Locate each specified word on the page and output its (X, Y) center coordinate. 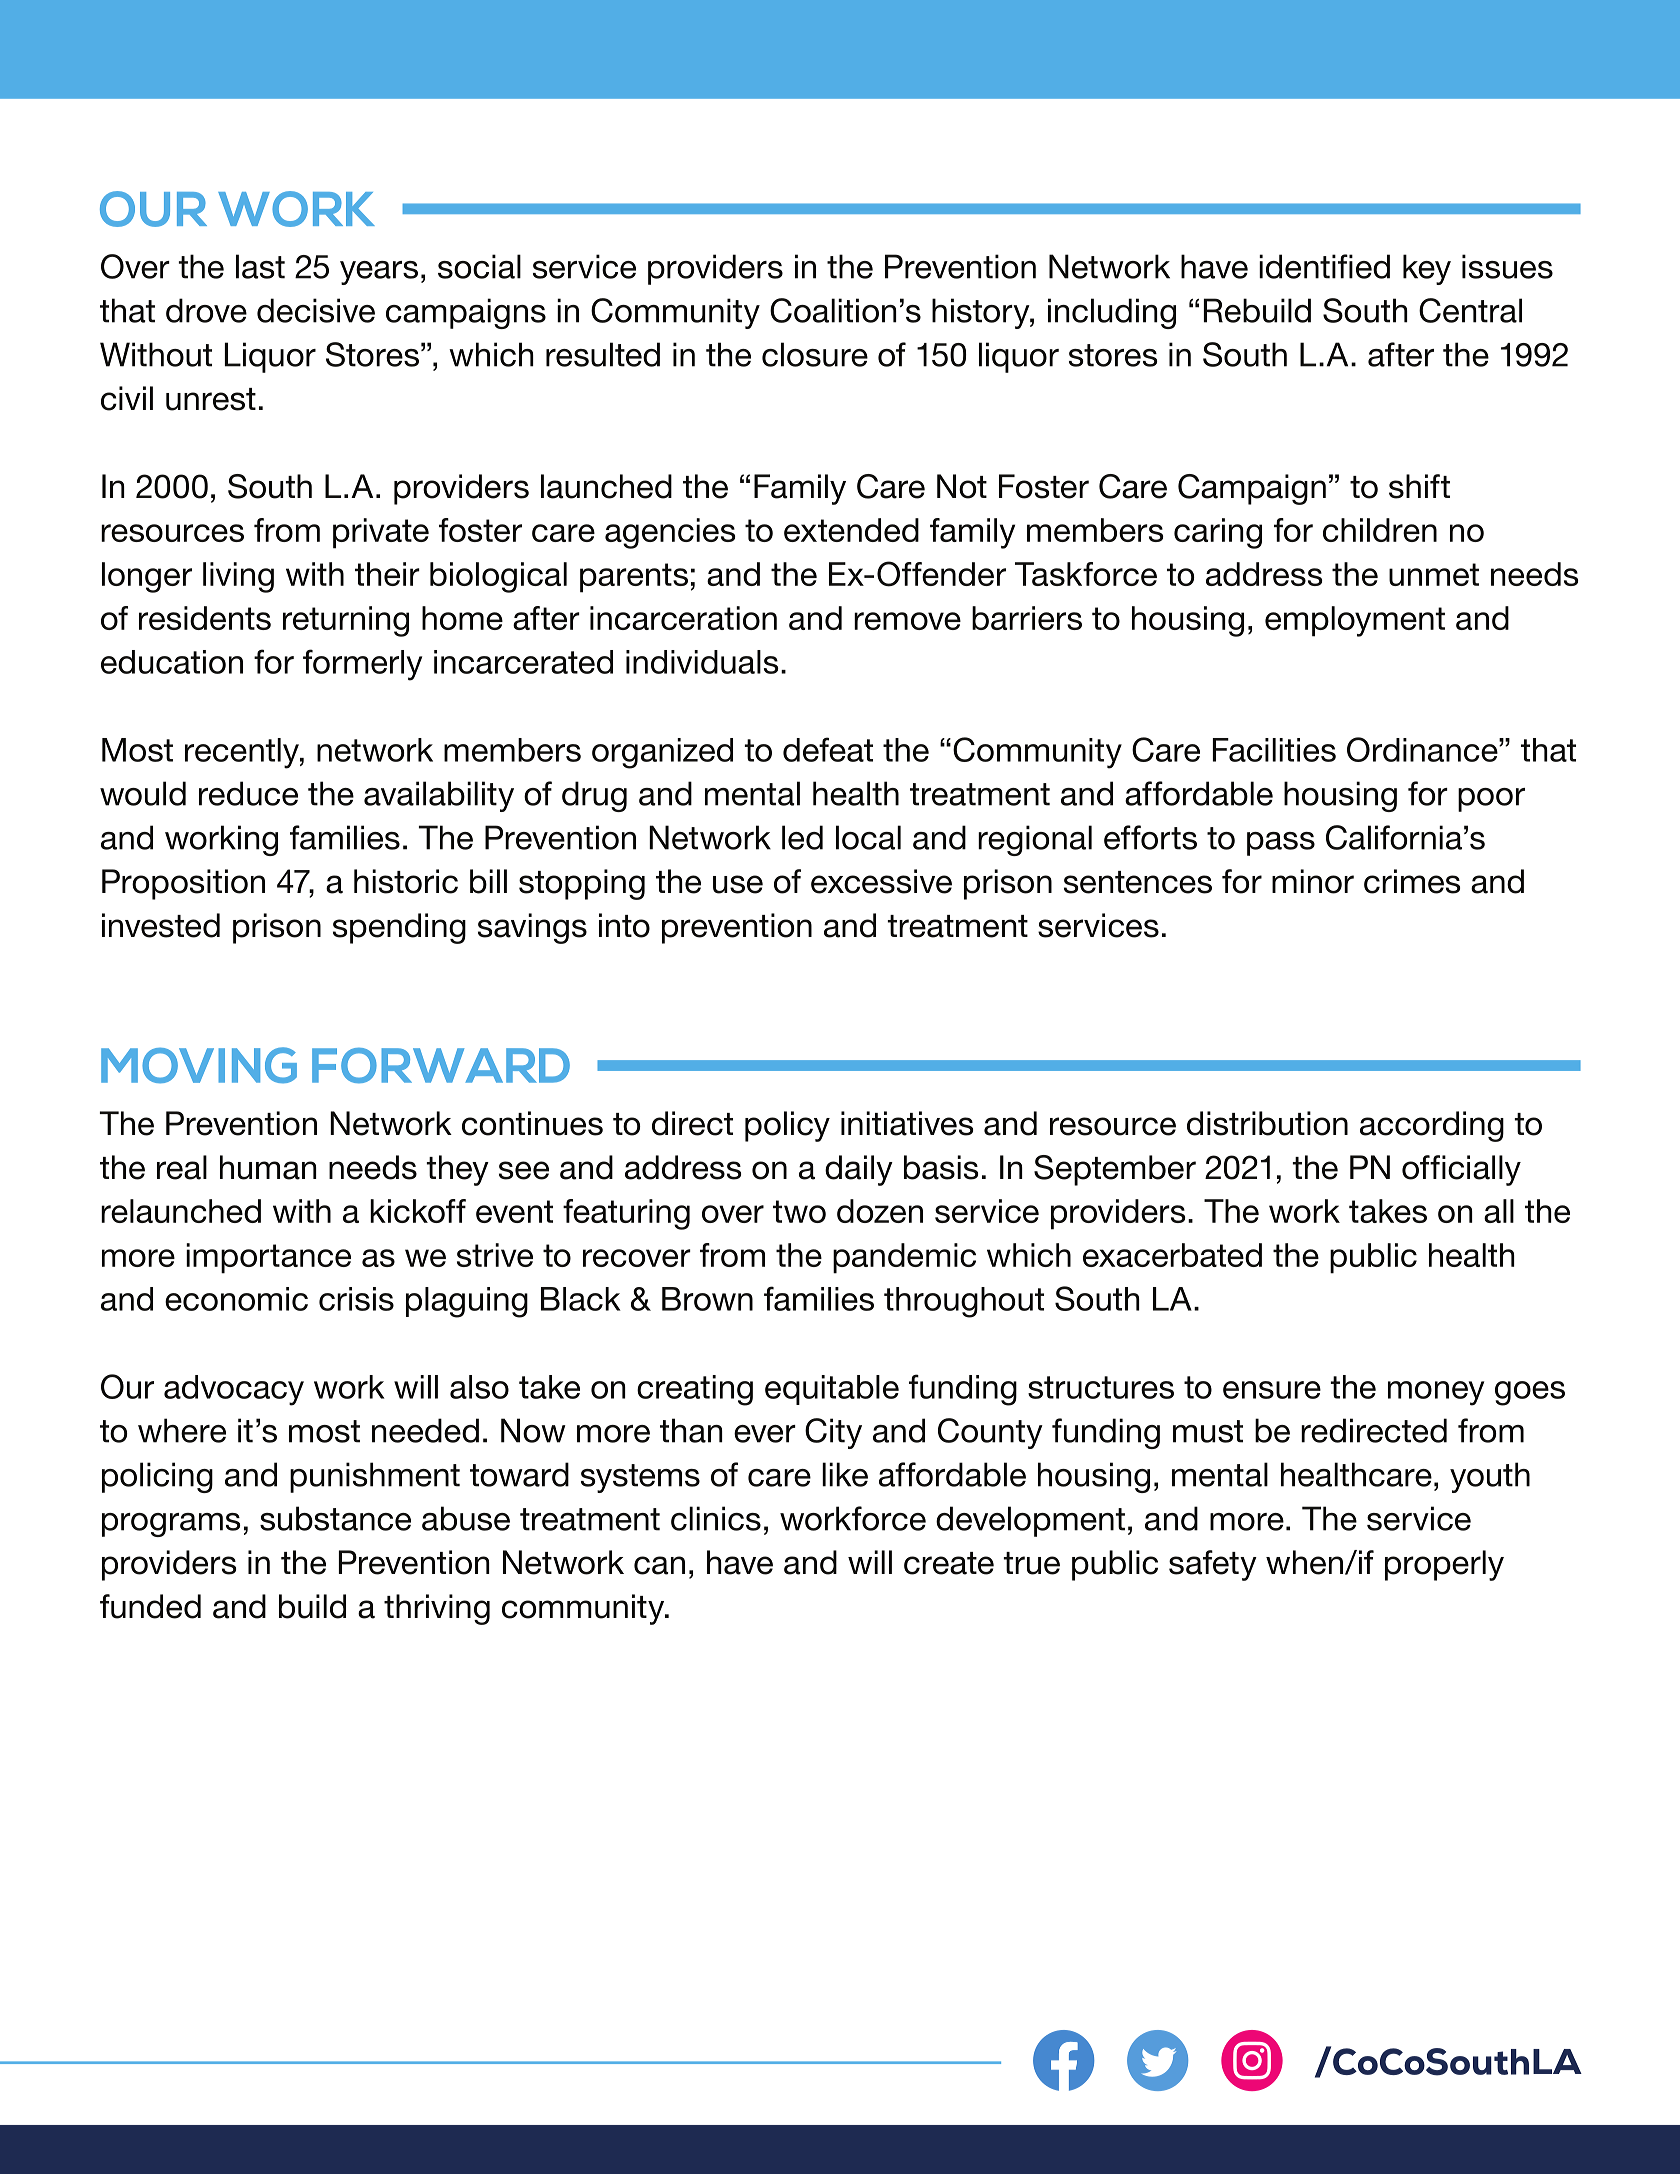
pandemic (904, 1258)
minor (1313, 881)
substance (335, 1518)
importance (268, 1258)
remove (907, 621)
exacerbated (1172, 1255)
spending (399, 928)
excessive (881, 881)
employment (1355, 621)
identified (1324, 266)
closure (815, 354)
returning (346, 621)
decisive (316, 310)
